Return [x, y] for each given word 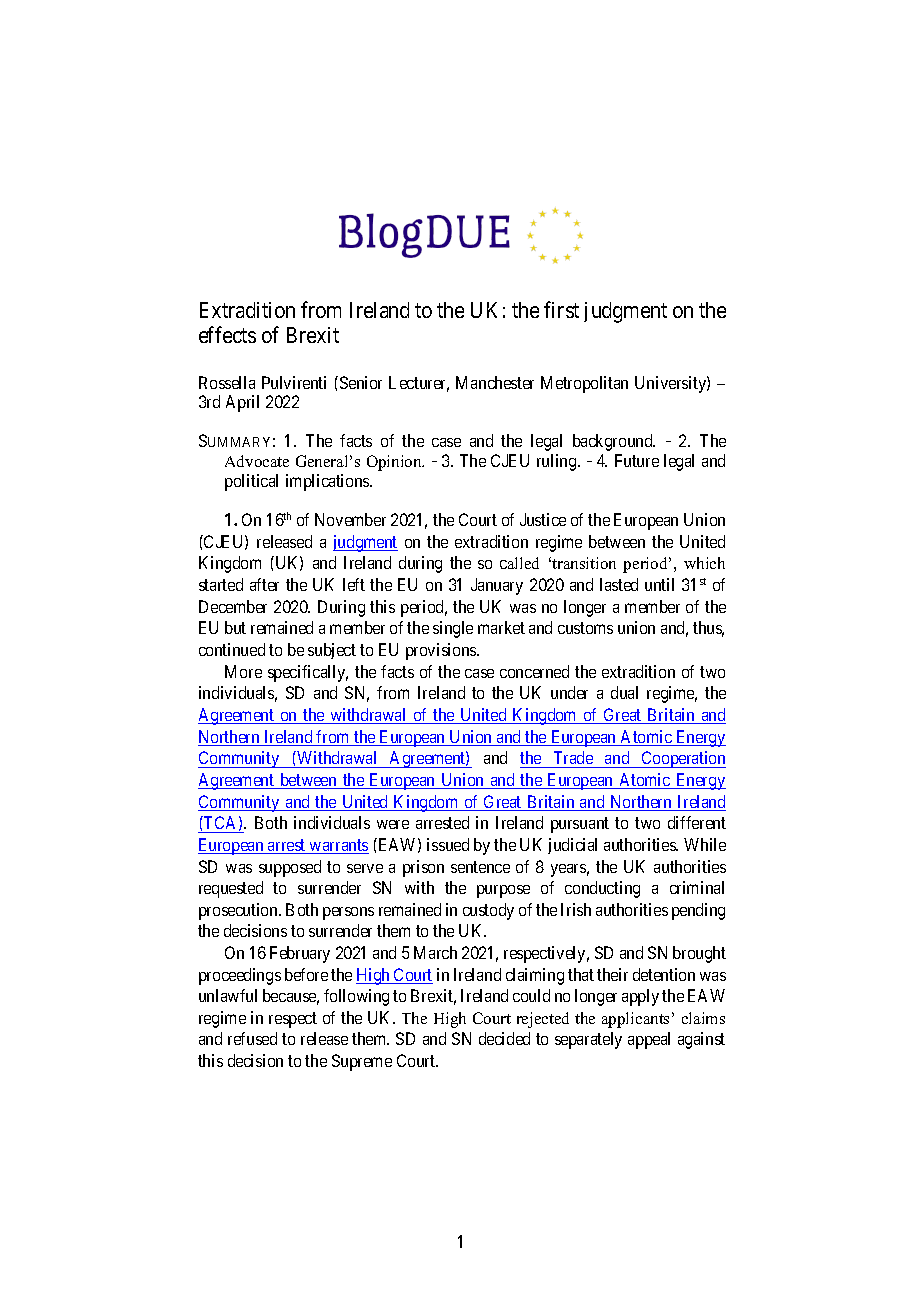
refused [252, 1038]
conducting [602, 889]
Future [637, 460]
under [569, 692]
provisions [442, 651]
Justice [543, 519]
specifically [308, 673]
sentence [480, 867]
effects [227, 334]
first [561, 309]
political [251, 482]
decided [504, 1038]
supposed [290, 868]
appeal [649, 1040]
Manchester [495, 382]
